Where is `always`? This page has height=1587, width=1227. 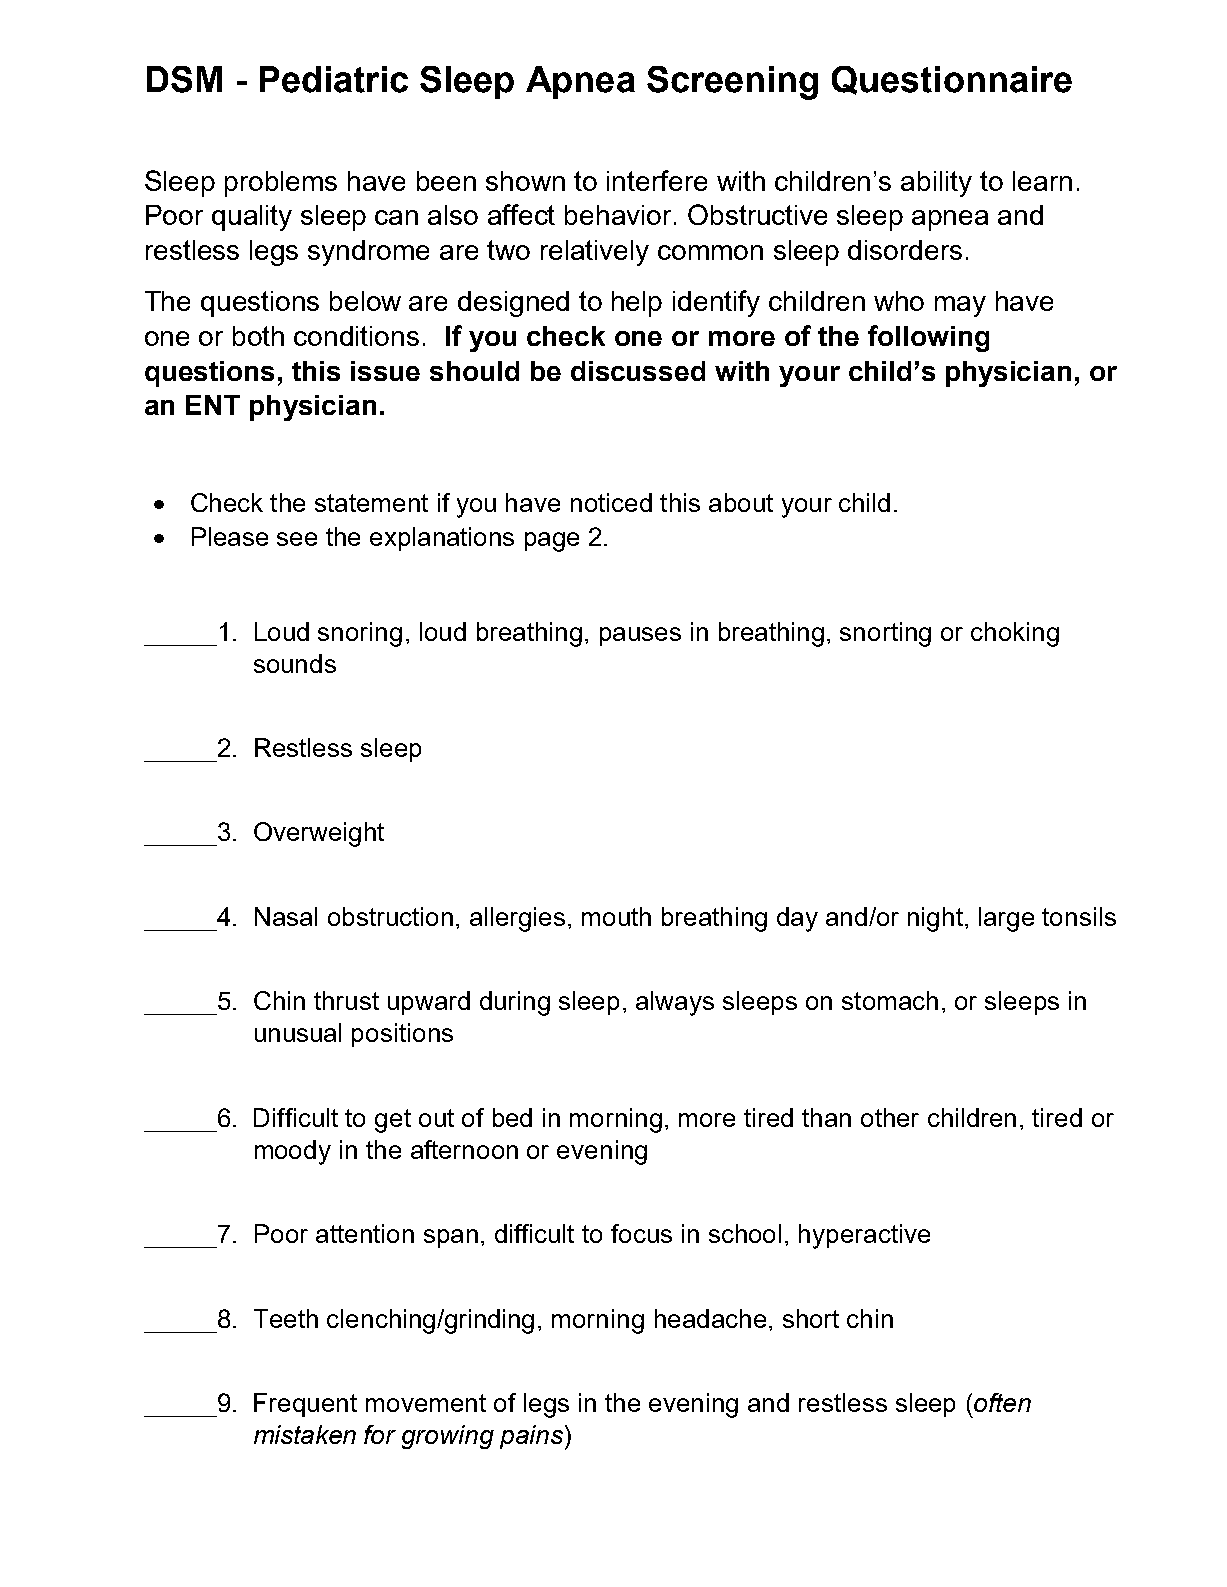
always is located at coordinates (675, 1003).
